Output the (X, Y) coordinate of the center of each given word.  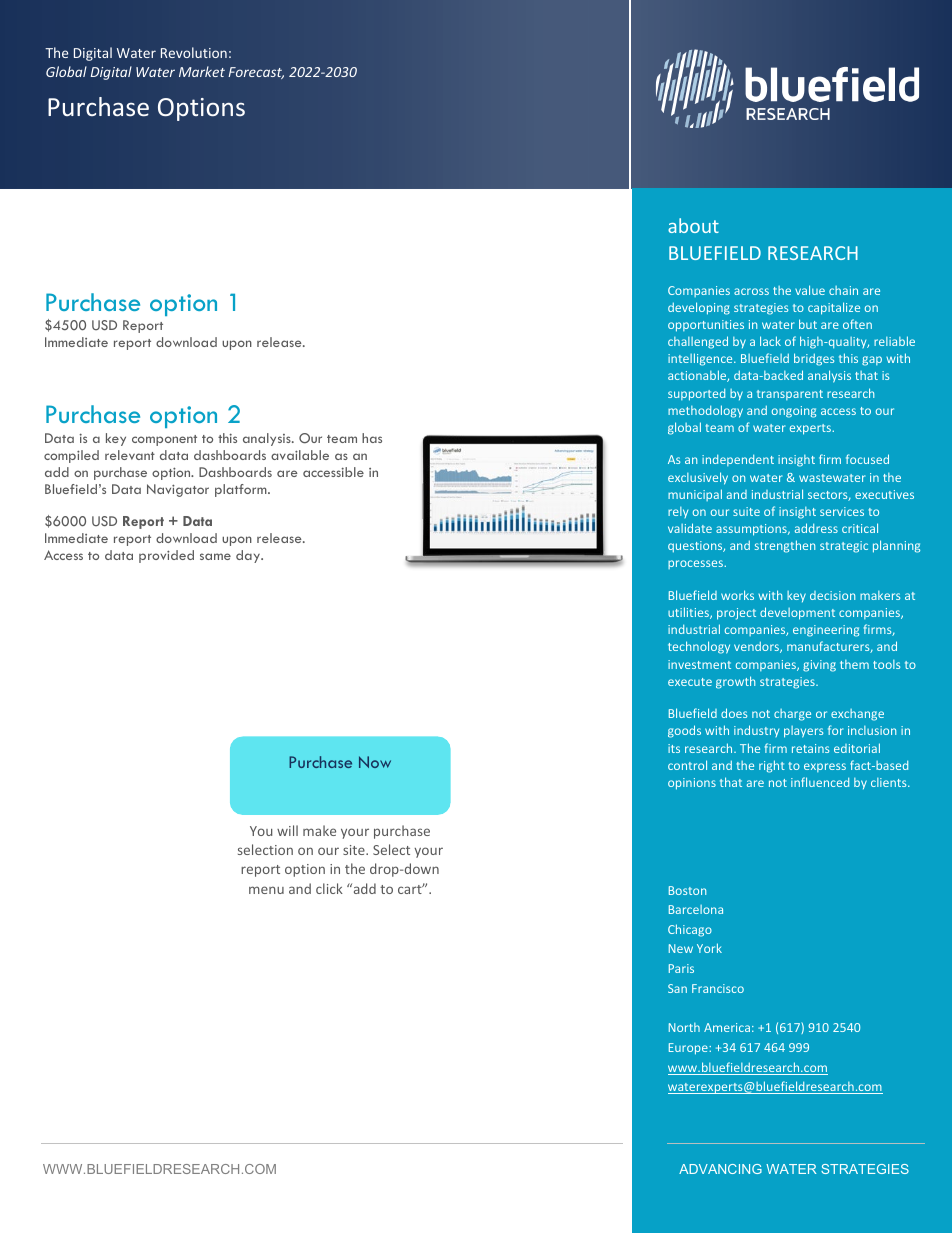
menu (266, 890)
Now (375, 762)
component (164, 440)
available (300, 455)
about (693, 225)
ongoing (794, 412)
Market (202, 71)
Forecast (256, 73)
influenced (820, 782)
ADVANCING (720, 1169)
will (287, 830)
